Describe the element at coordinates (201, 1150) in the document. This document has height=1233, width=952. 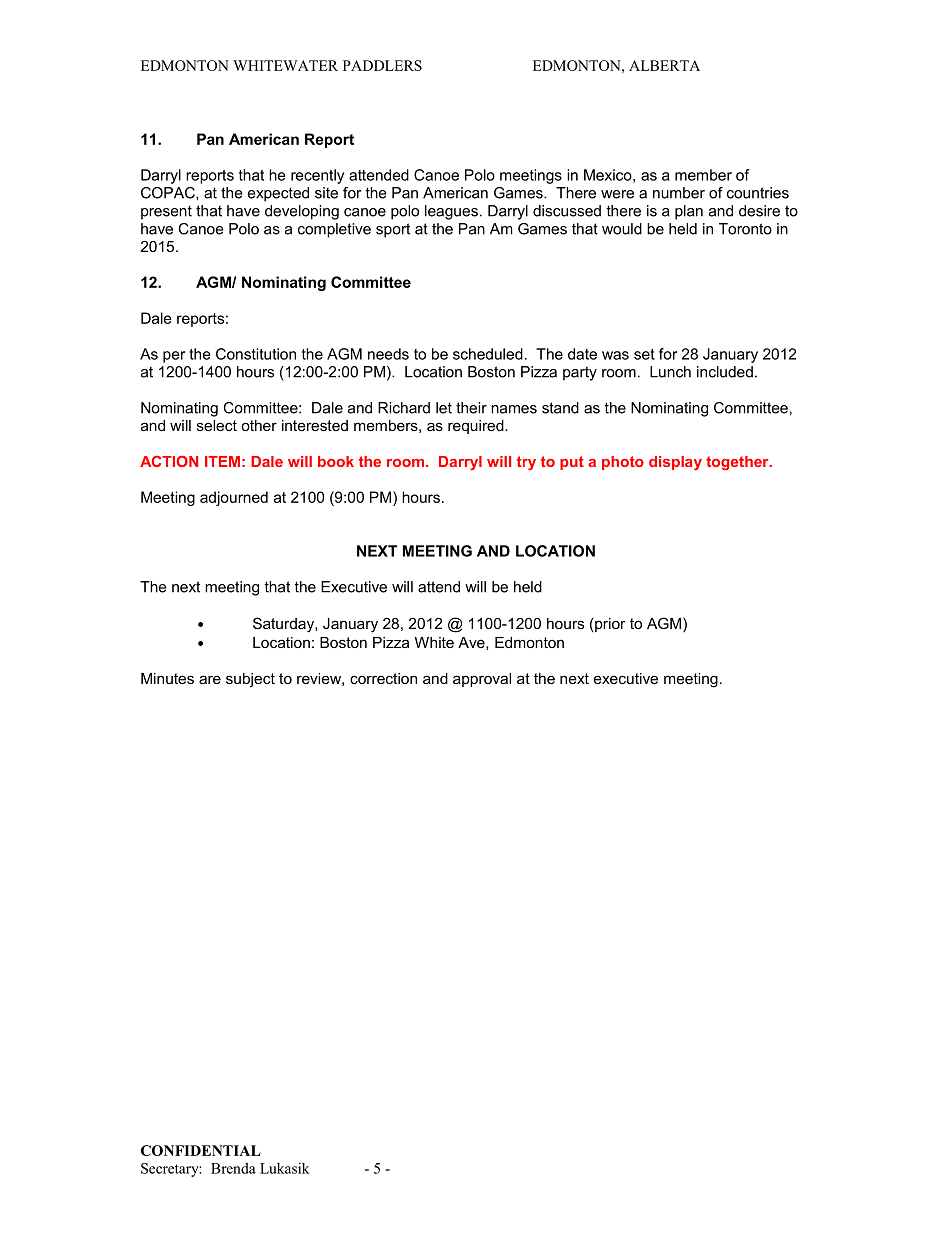
I see `CONFIDENTIAL` at that location.
